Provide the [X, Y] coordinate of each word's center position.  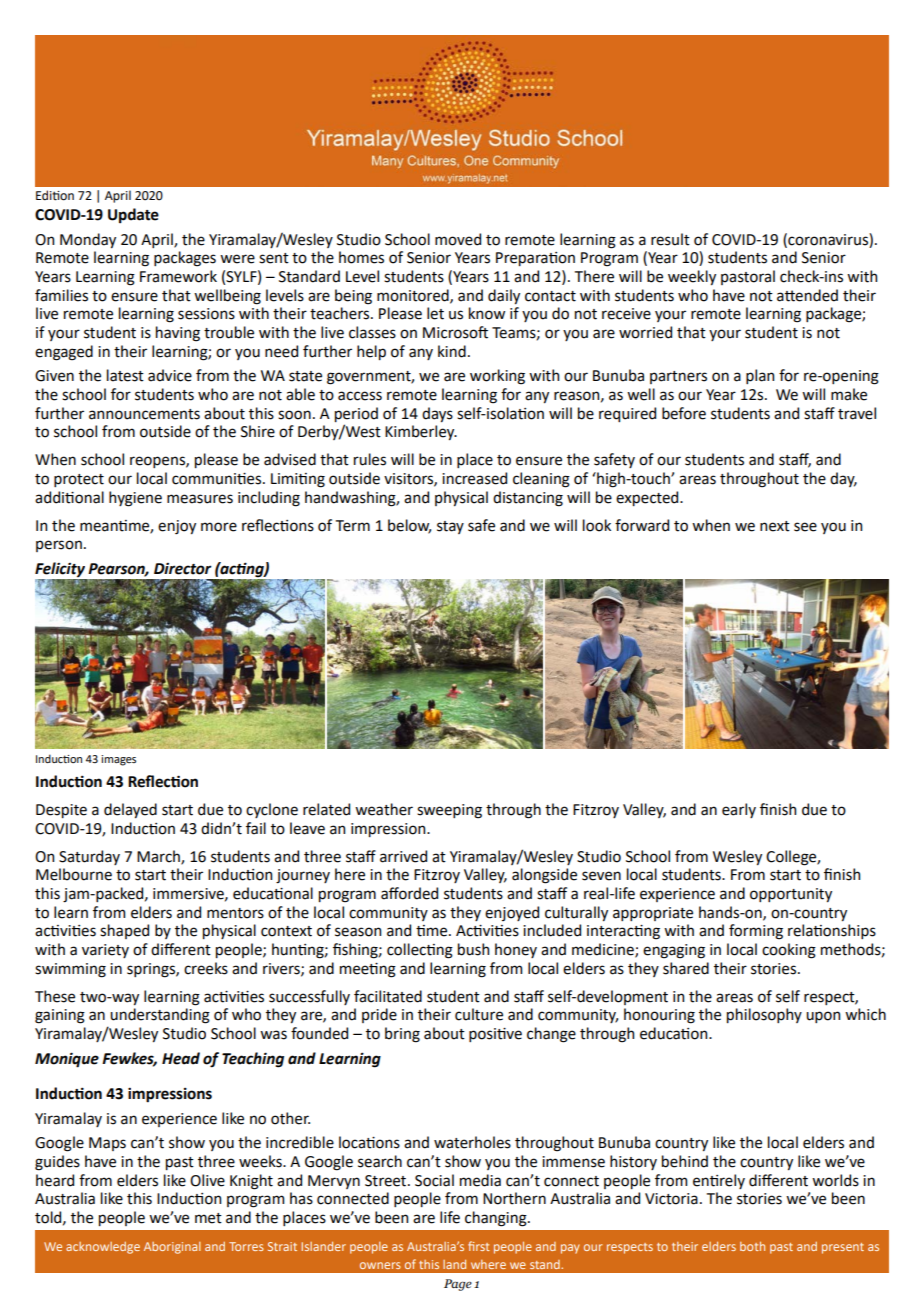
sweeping [449, 811]
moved [458, 239]
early [739, 810]
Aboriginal [172, 1248]
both [752, 1246]
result [670, 239]
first [479, 1246]
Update [133, 215]
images [118, 760]
